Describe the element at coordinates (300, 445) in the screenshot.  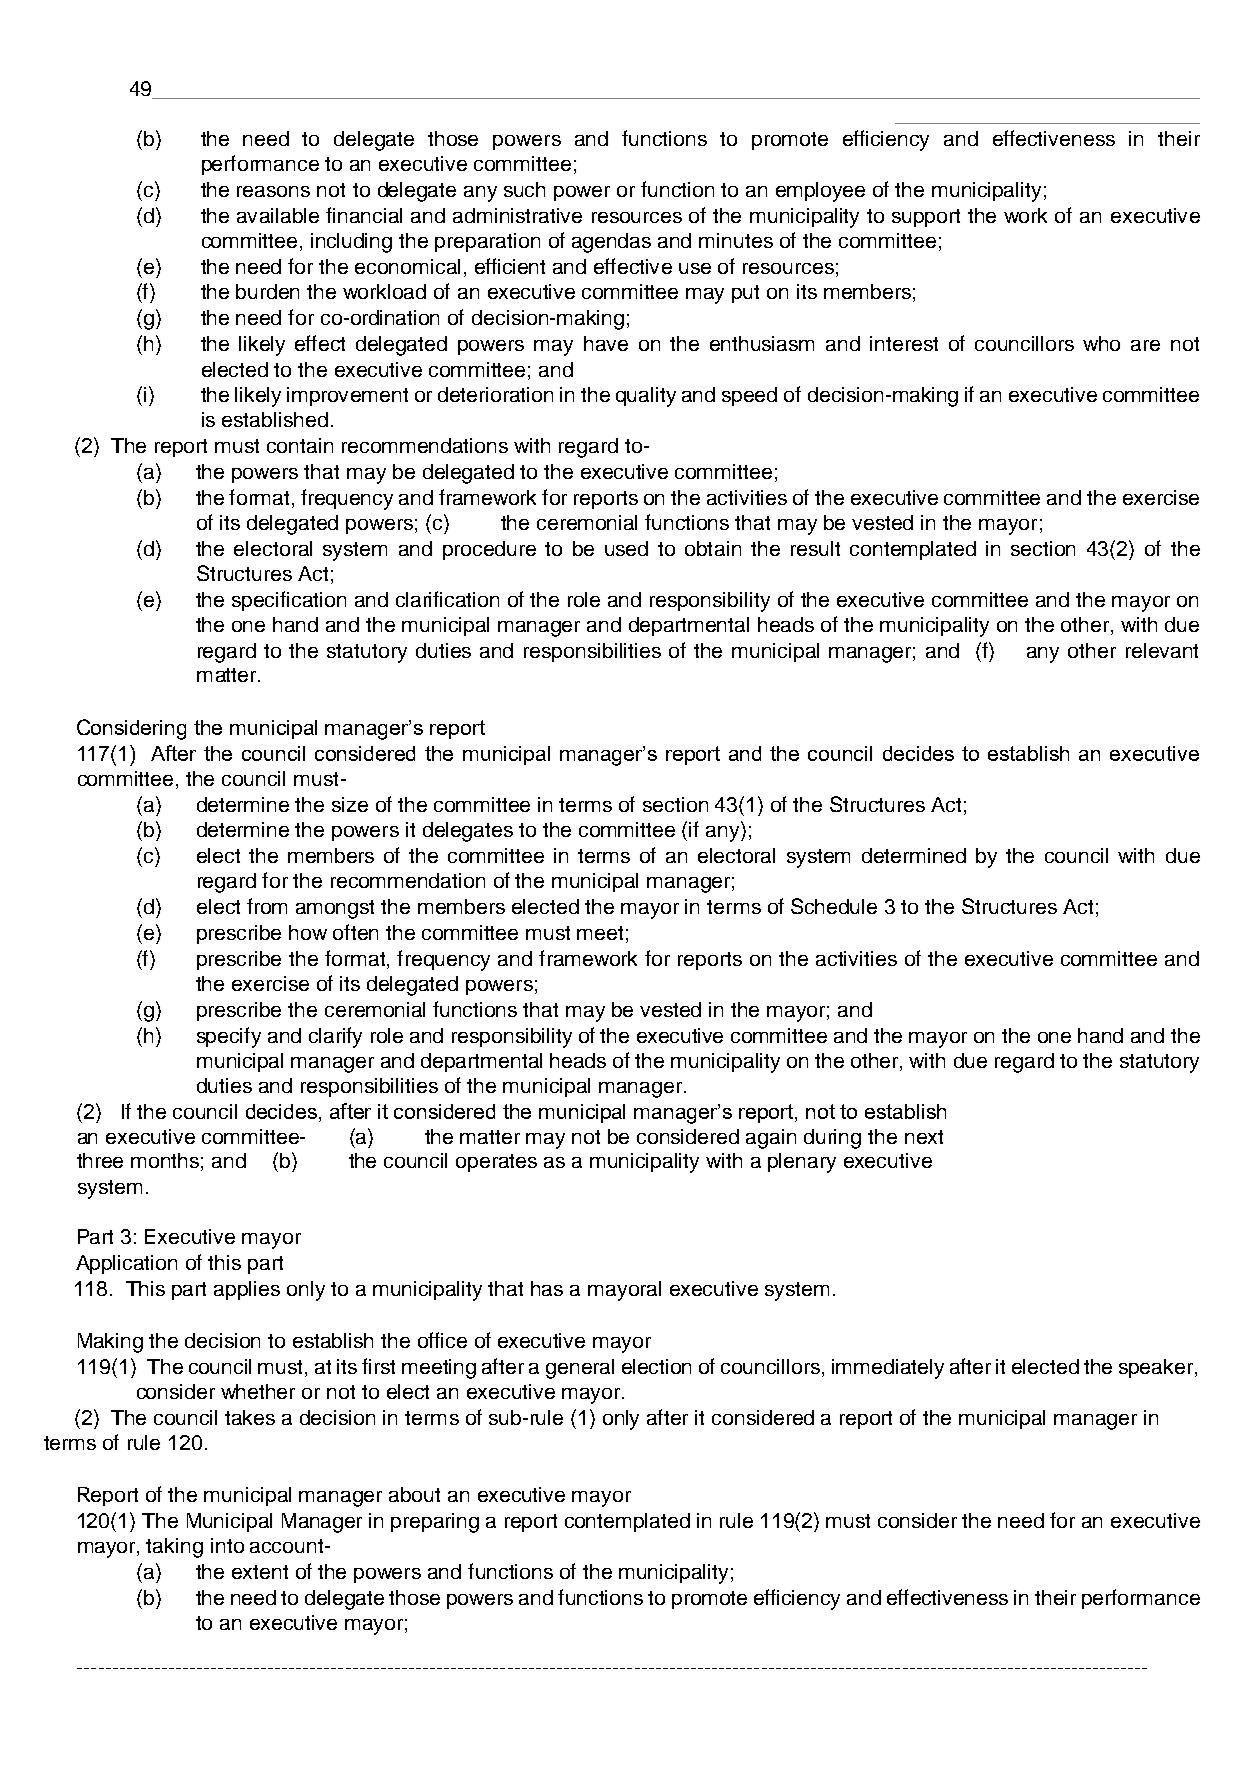
I see `contain` at that location.
